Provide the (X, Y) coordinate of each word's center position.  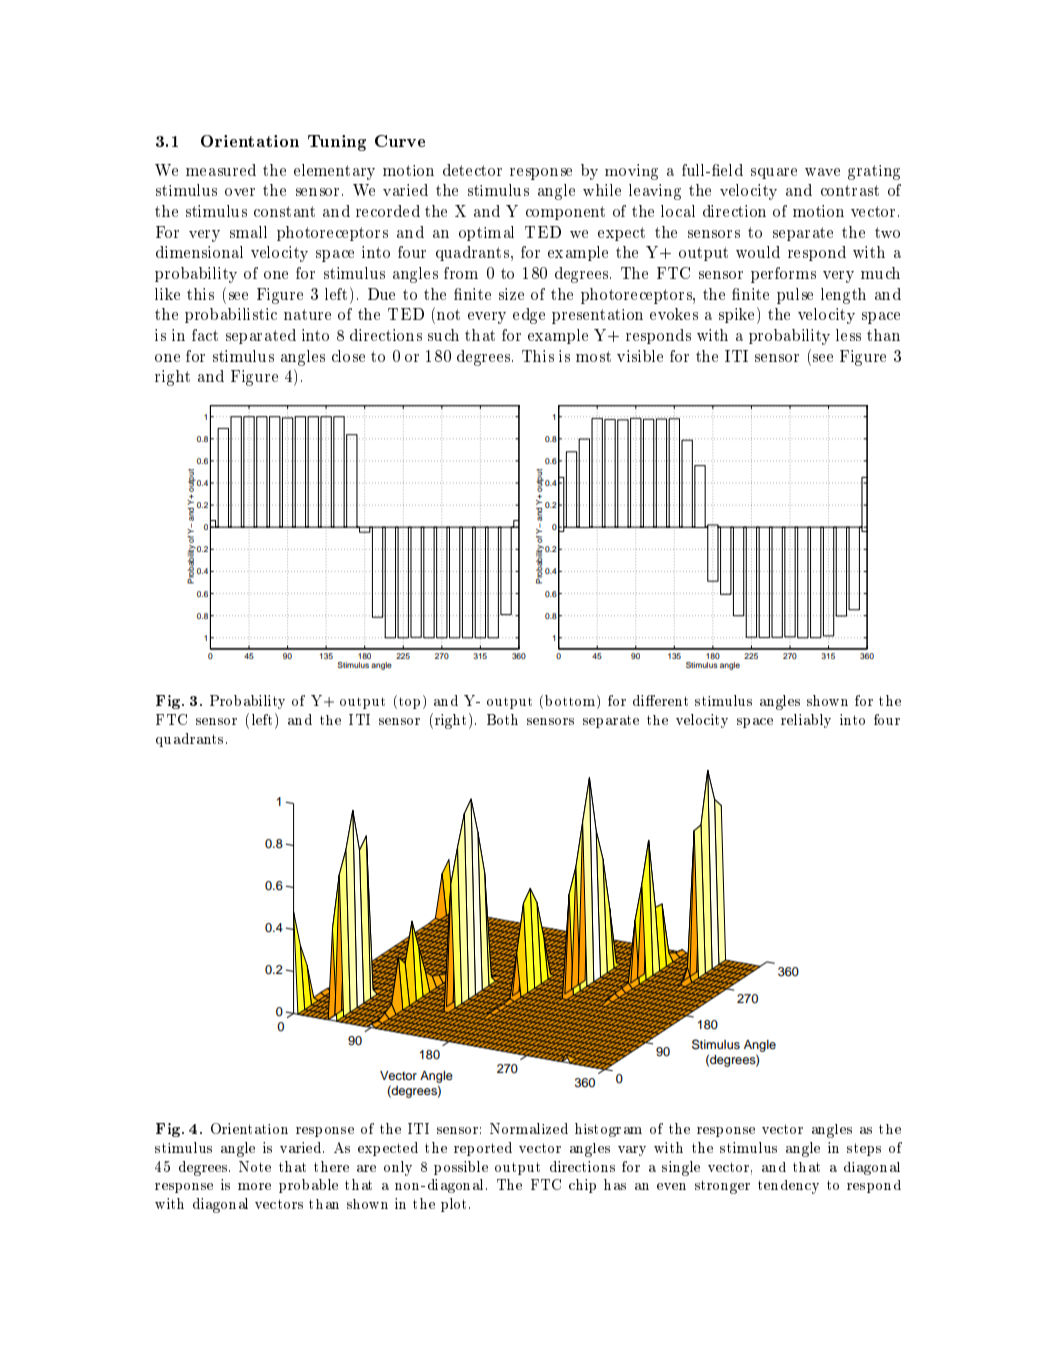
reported (483, 1149)
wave (822, 172)
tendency (788, 1187)
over (240, 192)
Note (255, 1166)
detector (472, 170)
